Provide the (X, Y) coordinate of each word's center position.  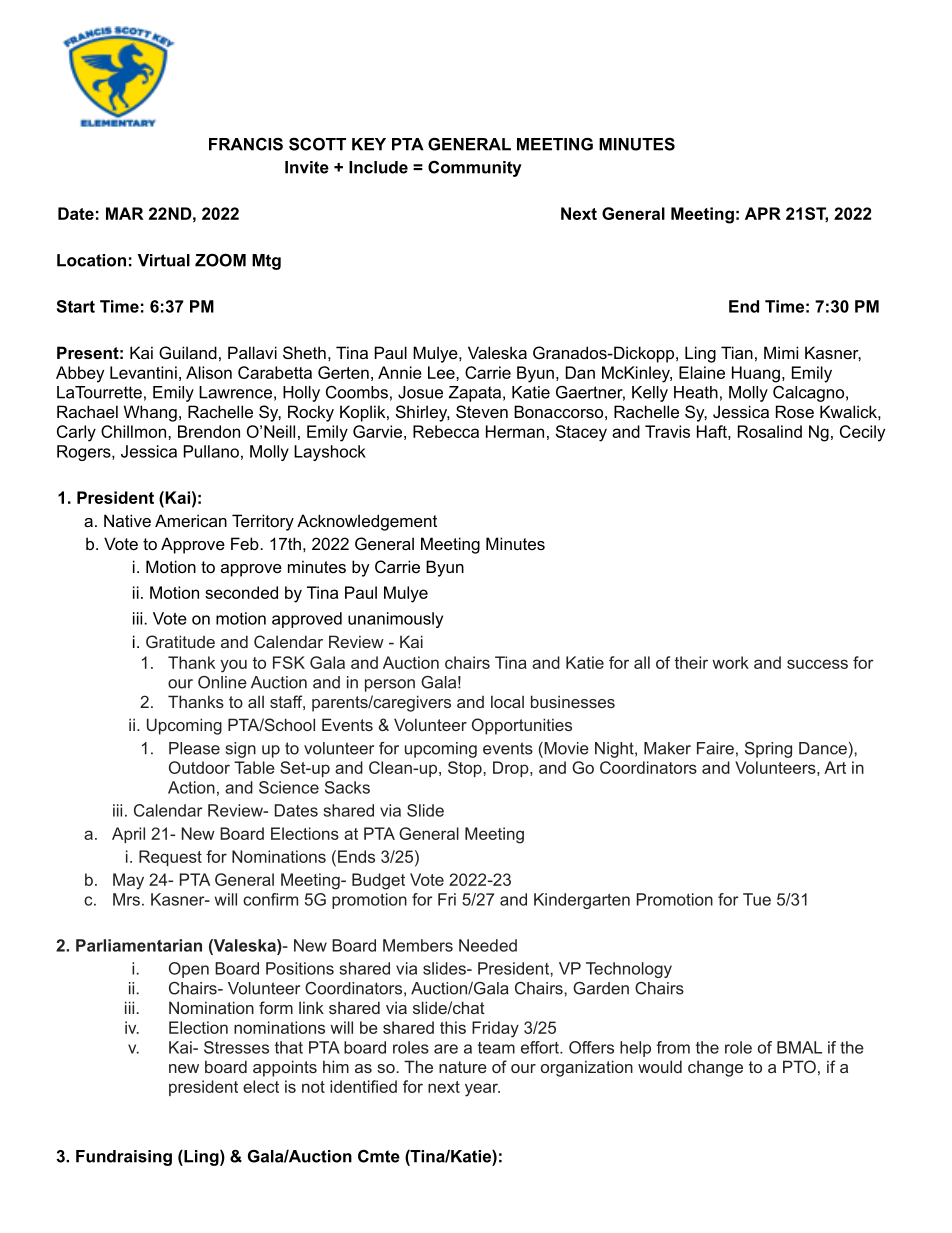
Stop (466, 769)
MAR (125, 213)
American (191, 520)
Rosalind (770, 431)
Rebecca (446, 431)
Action (191, 787)
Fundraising (124, 1158)
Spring (768, 750)
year (482, 1090)
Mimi (781, 352)
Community (475, 168)
